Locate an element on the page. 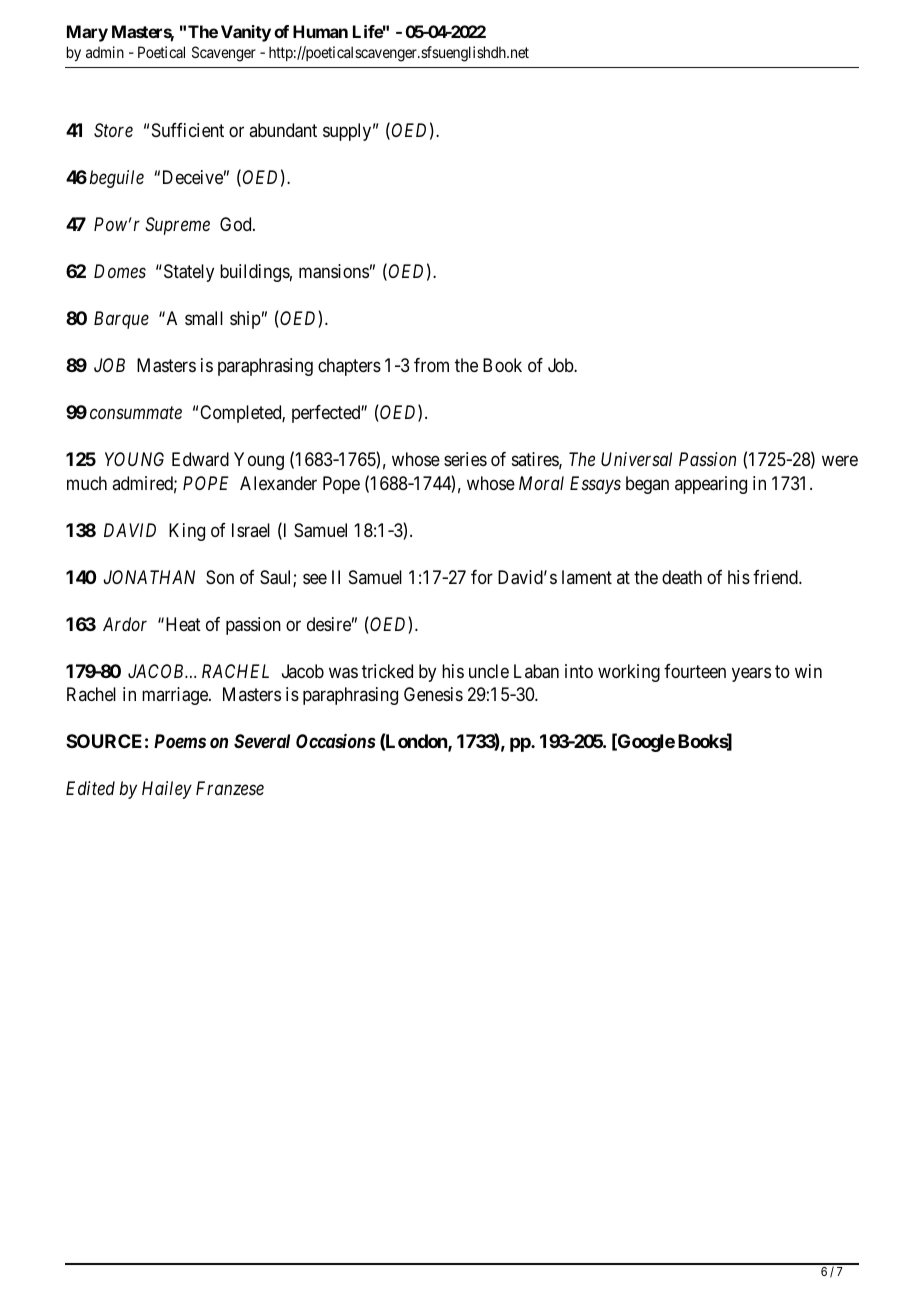 Image resolution: width=924 pixels, height=1308 pixels. Human is located at coordinates (320, 31).
